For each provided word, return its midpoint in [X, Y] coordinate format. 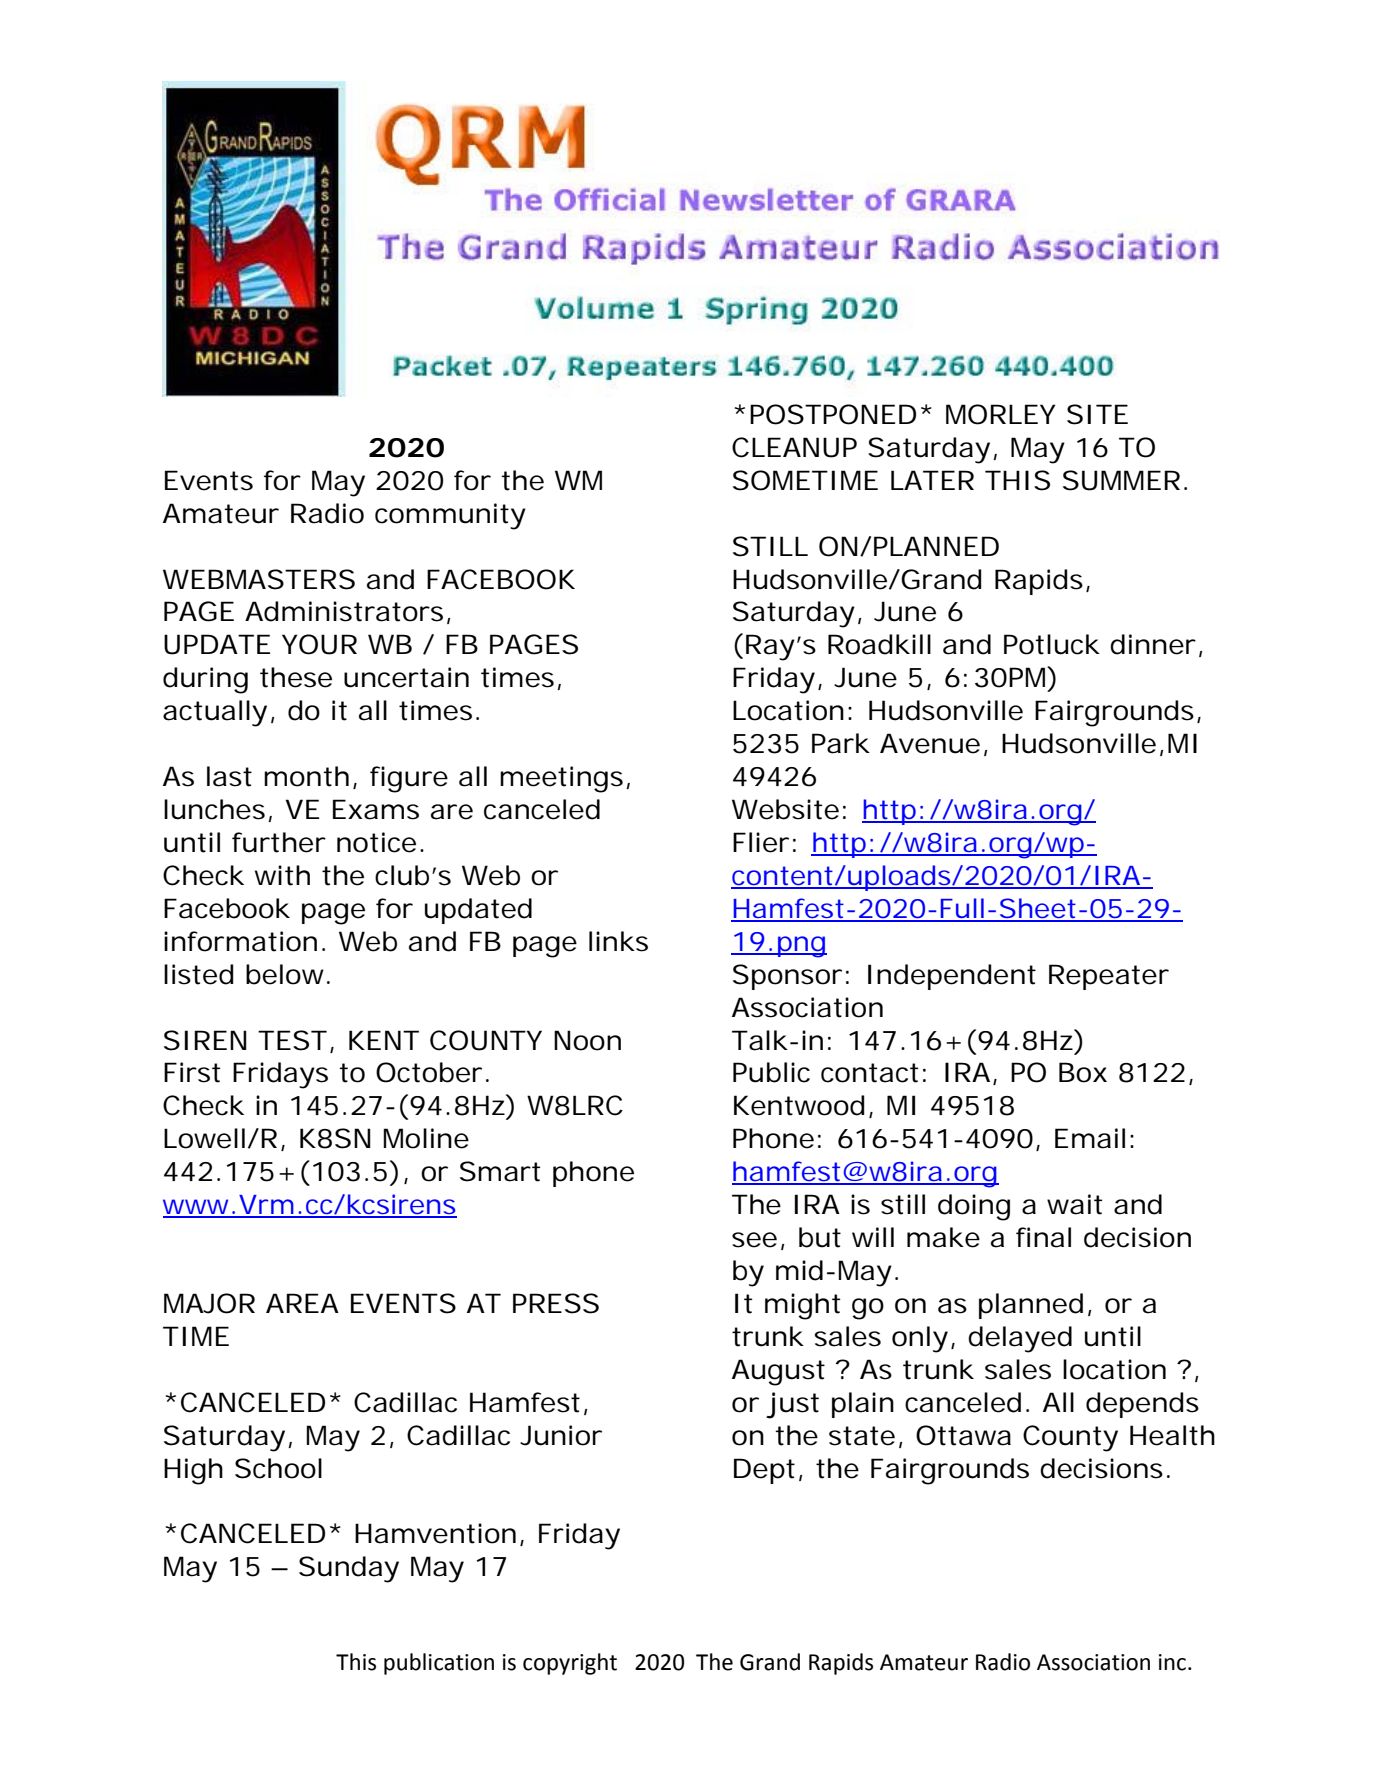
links [618, 941]
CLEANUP [794, 447]
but [820, 1237]
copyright [570, 1664]
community [450, 516]
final [1043, 1237]
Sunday [349, 1569]
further [279, 842]
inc [1172, 1662]
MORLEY [1000, 414]
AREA [302, 1303]
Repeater [1109, 977]
